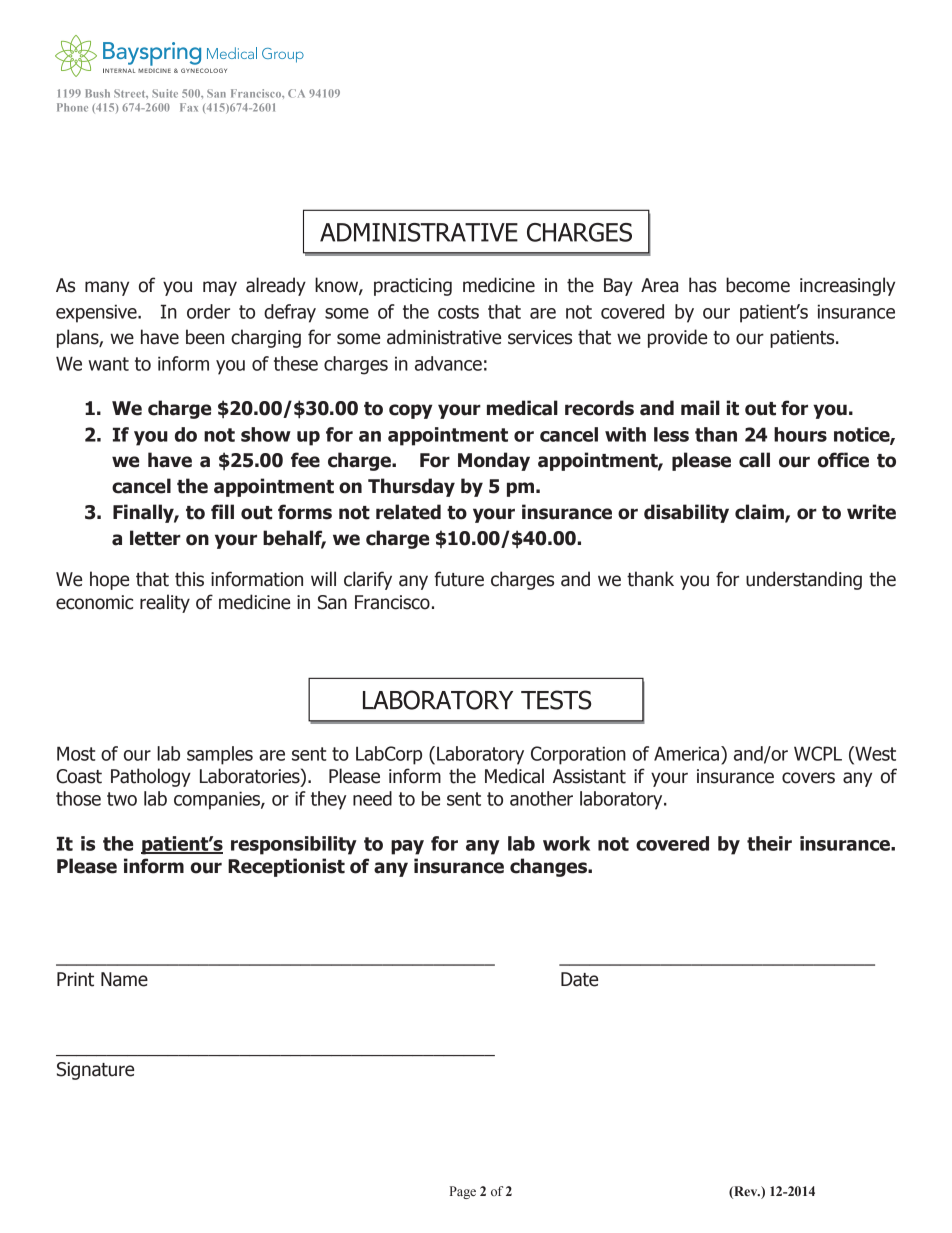 This screenshot has height=1233, width=952. Describe the element at coordinates (494, 461) in the screenshot. I see `Monday` at that location.
